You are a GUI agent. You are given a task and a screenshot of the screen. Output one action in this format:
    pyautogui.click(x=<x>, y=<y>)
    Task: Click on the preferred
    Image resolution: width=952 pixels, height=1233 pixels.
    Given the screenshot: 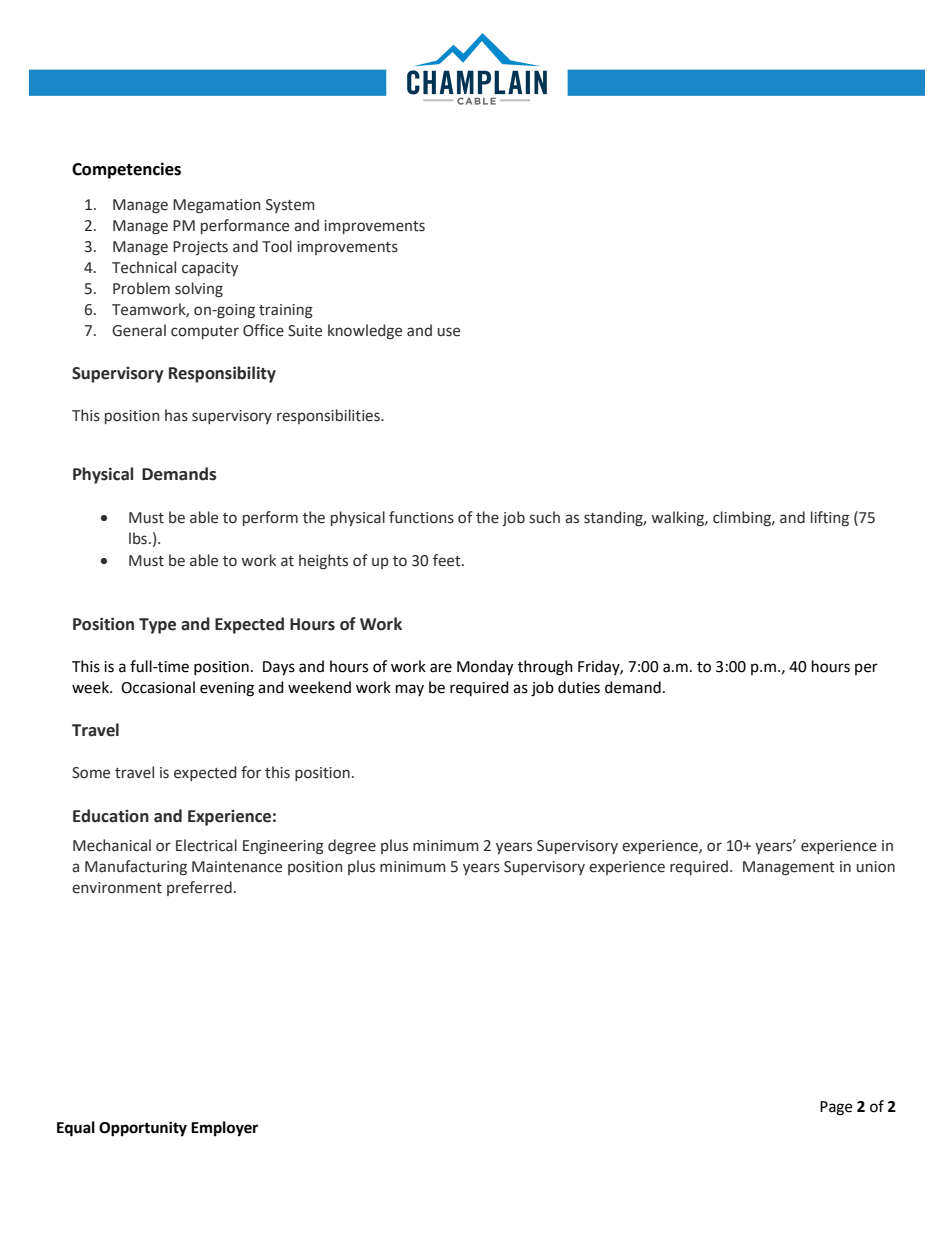 What is the action you would take?
    pyautogui.click(x=199, y=888)
